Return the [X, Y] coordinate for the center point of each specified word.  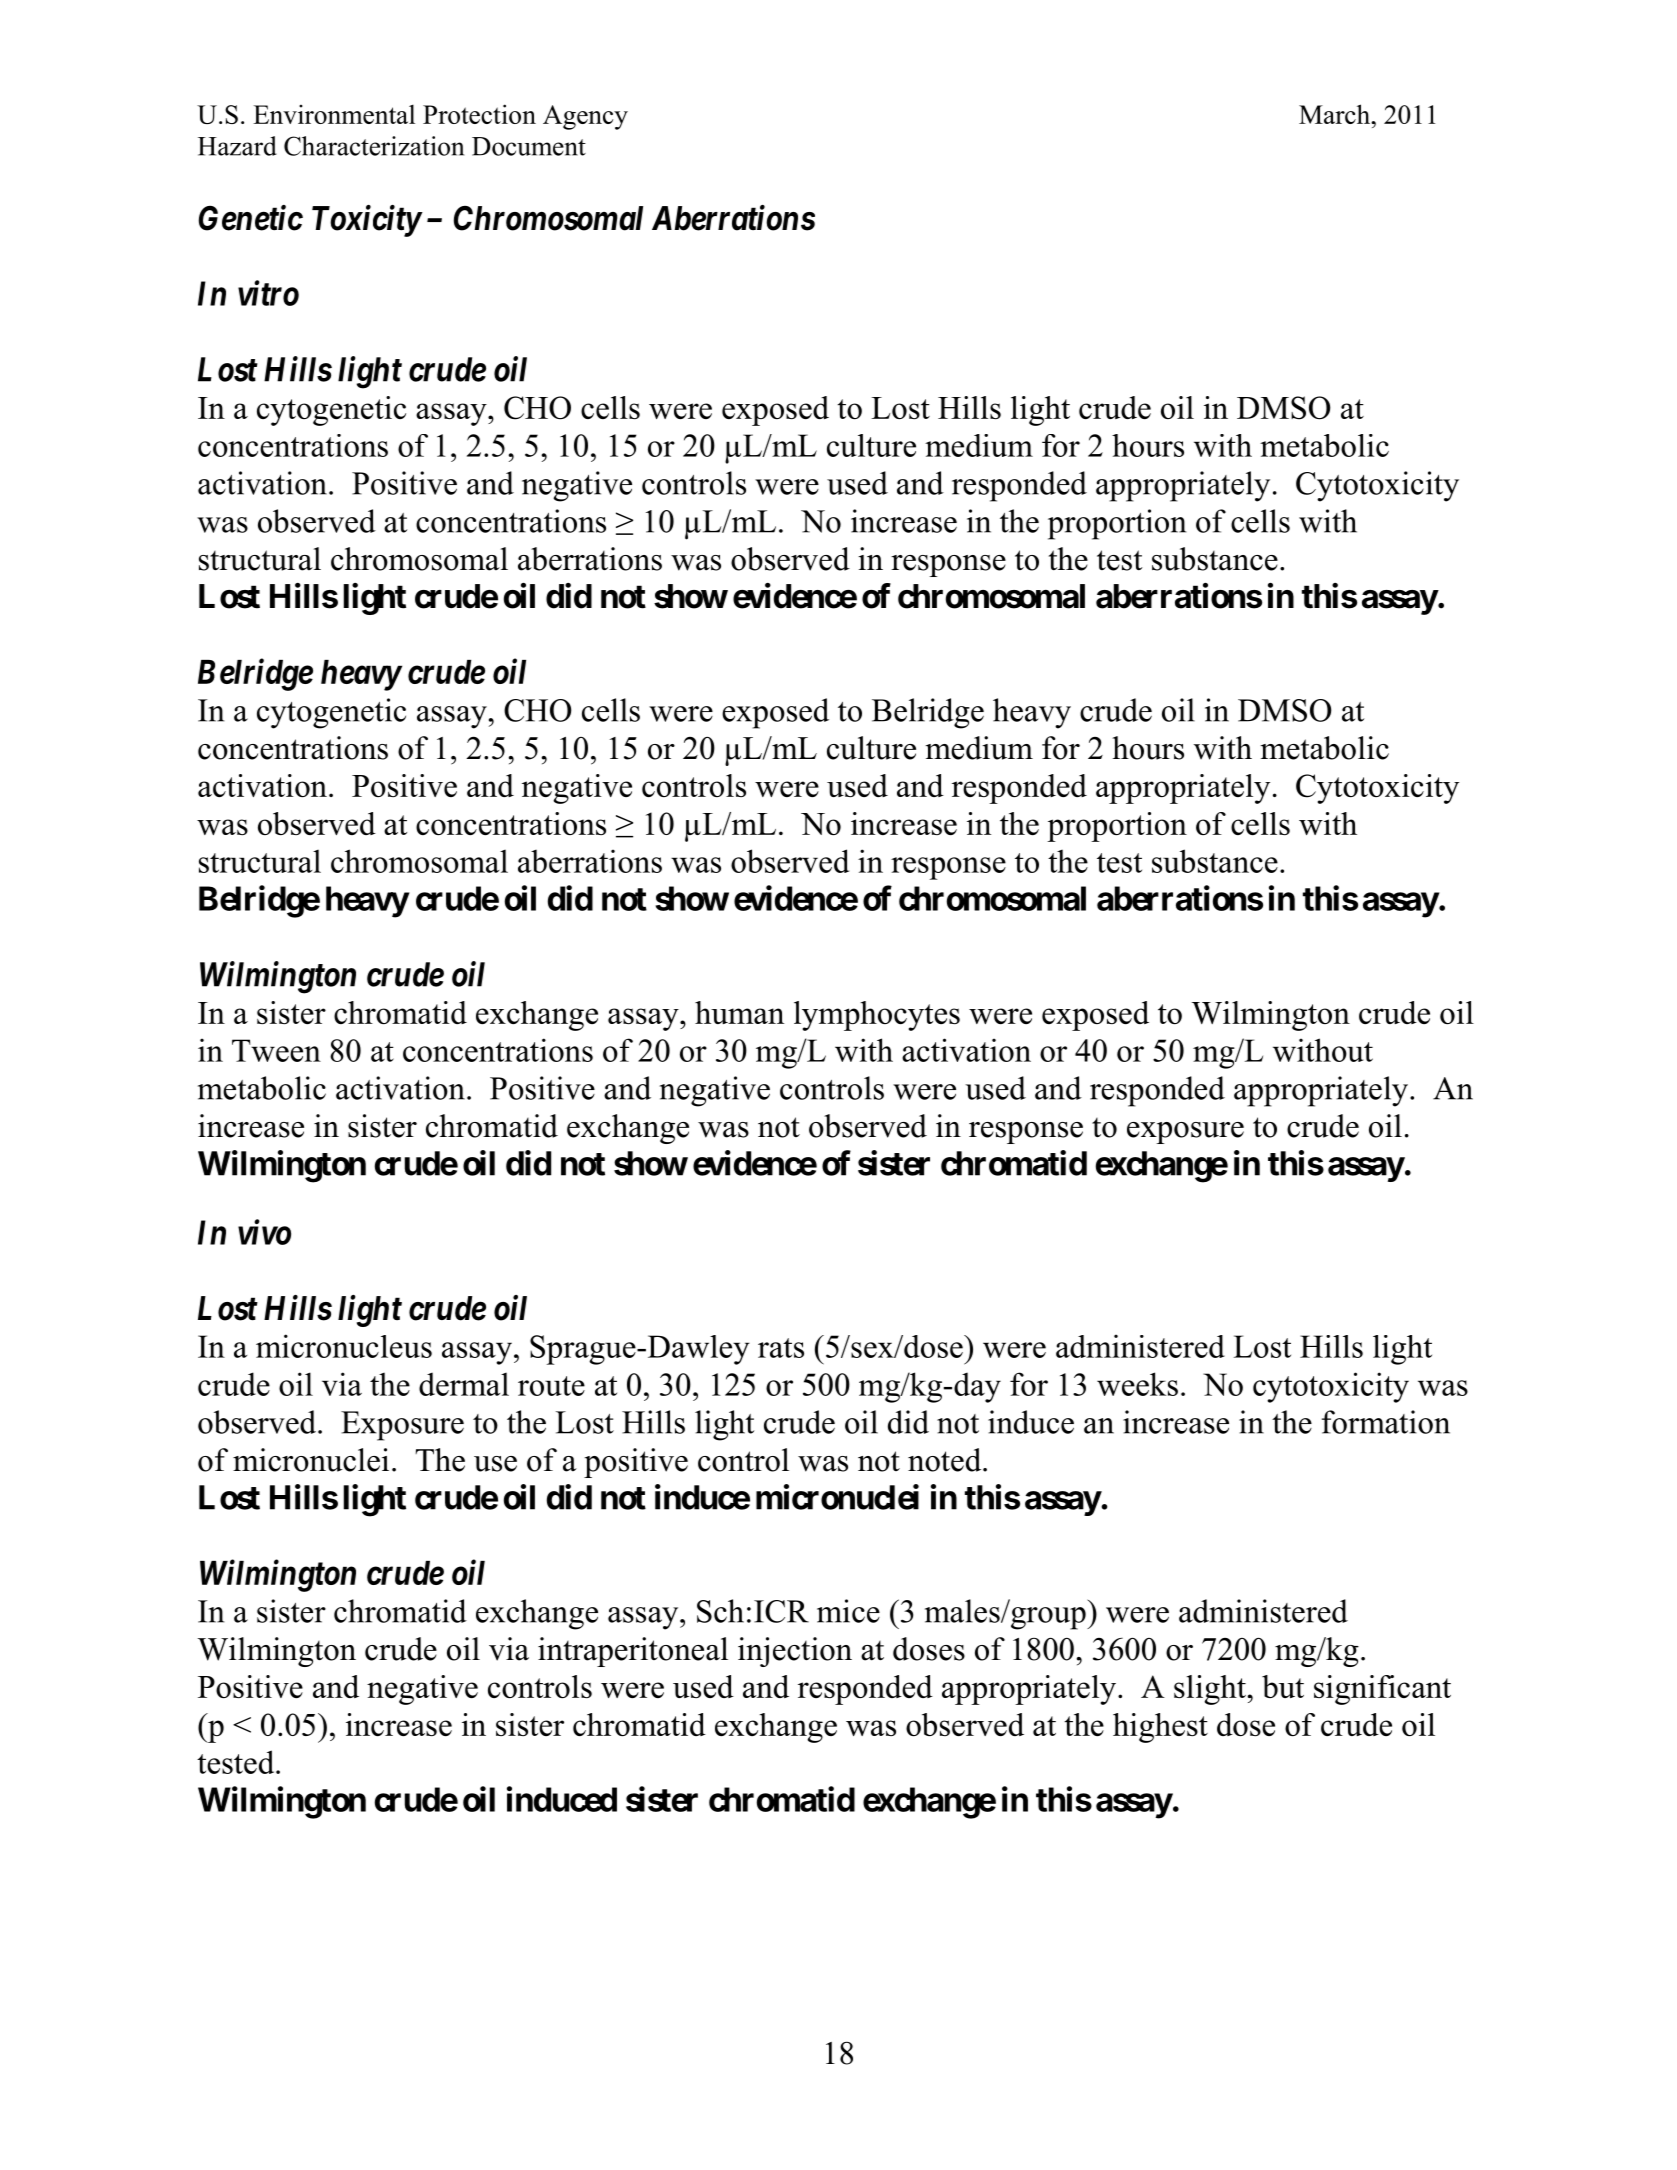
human [739, 1012]
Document [529, 146]
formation [1386, 1422]
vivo [264, 1232]
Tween [276, 1050]
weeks [1137, 1384]
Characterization [374, 146]
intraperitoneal [633, 1652]
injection [795, 1652]
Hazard [237, 146]
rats [781, 1348]
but [1283, 1686]
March [1336, 114]
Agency [585, 117]
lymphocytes [877, 1016]
